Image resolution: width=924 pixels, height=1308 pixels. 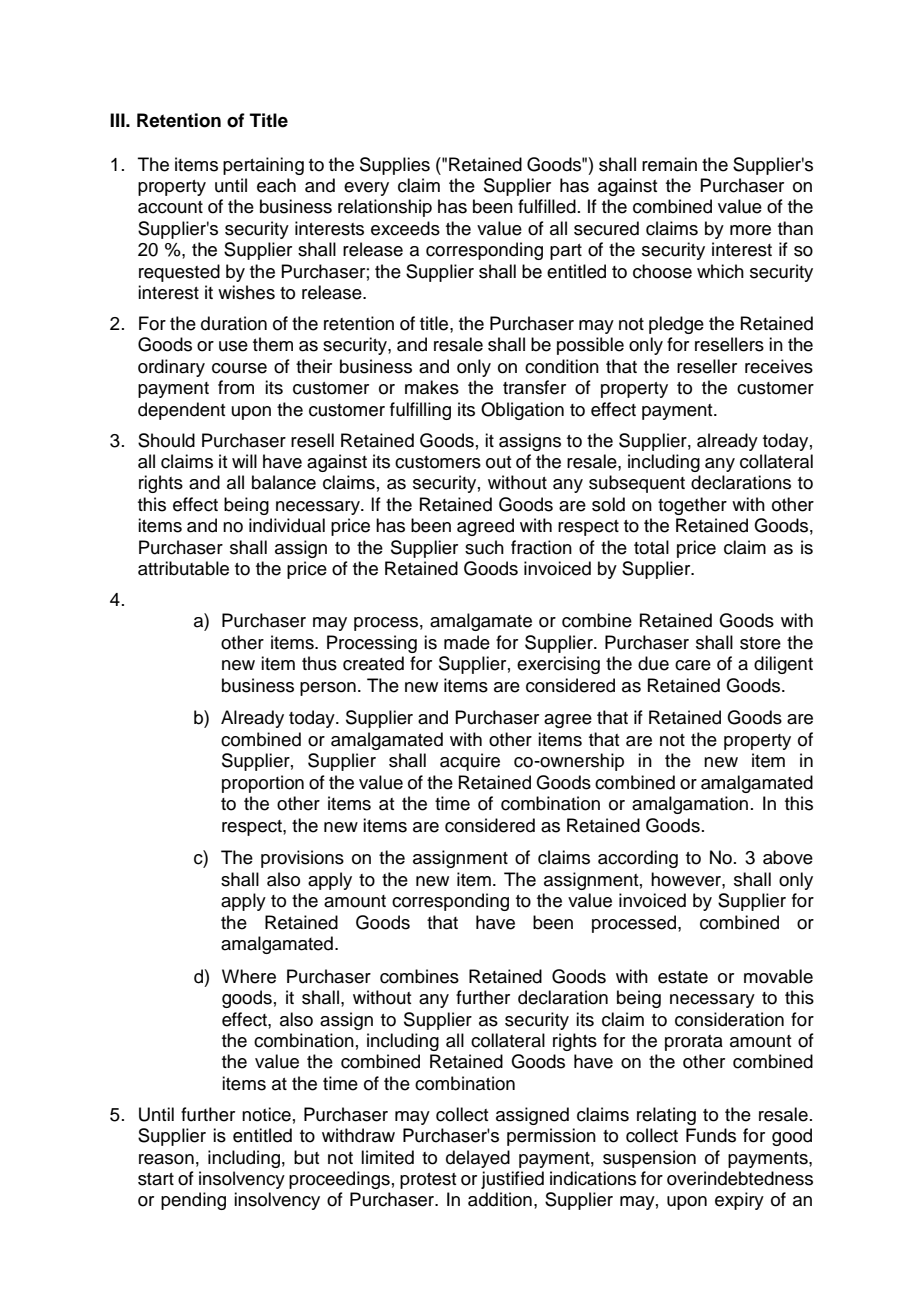 I want to click on consideration, so click(x=729, y=1019).
